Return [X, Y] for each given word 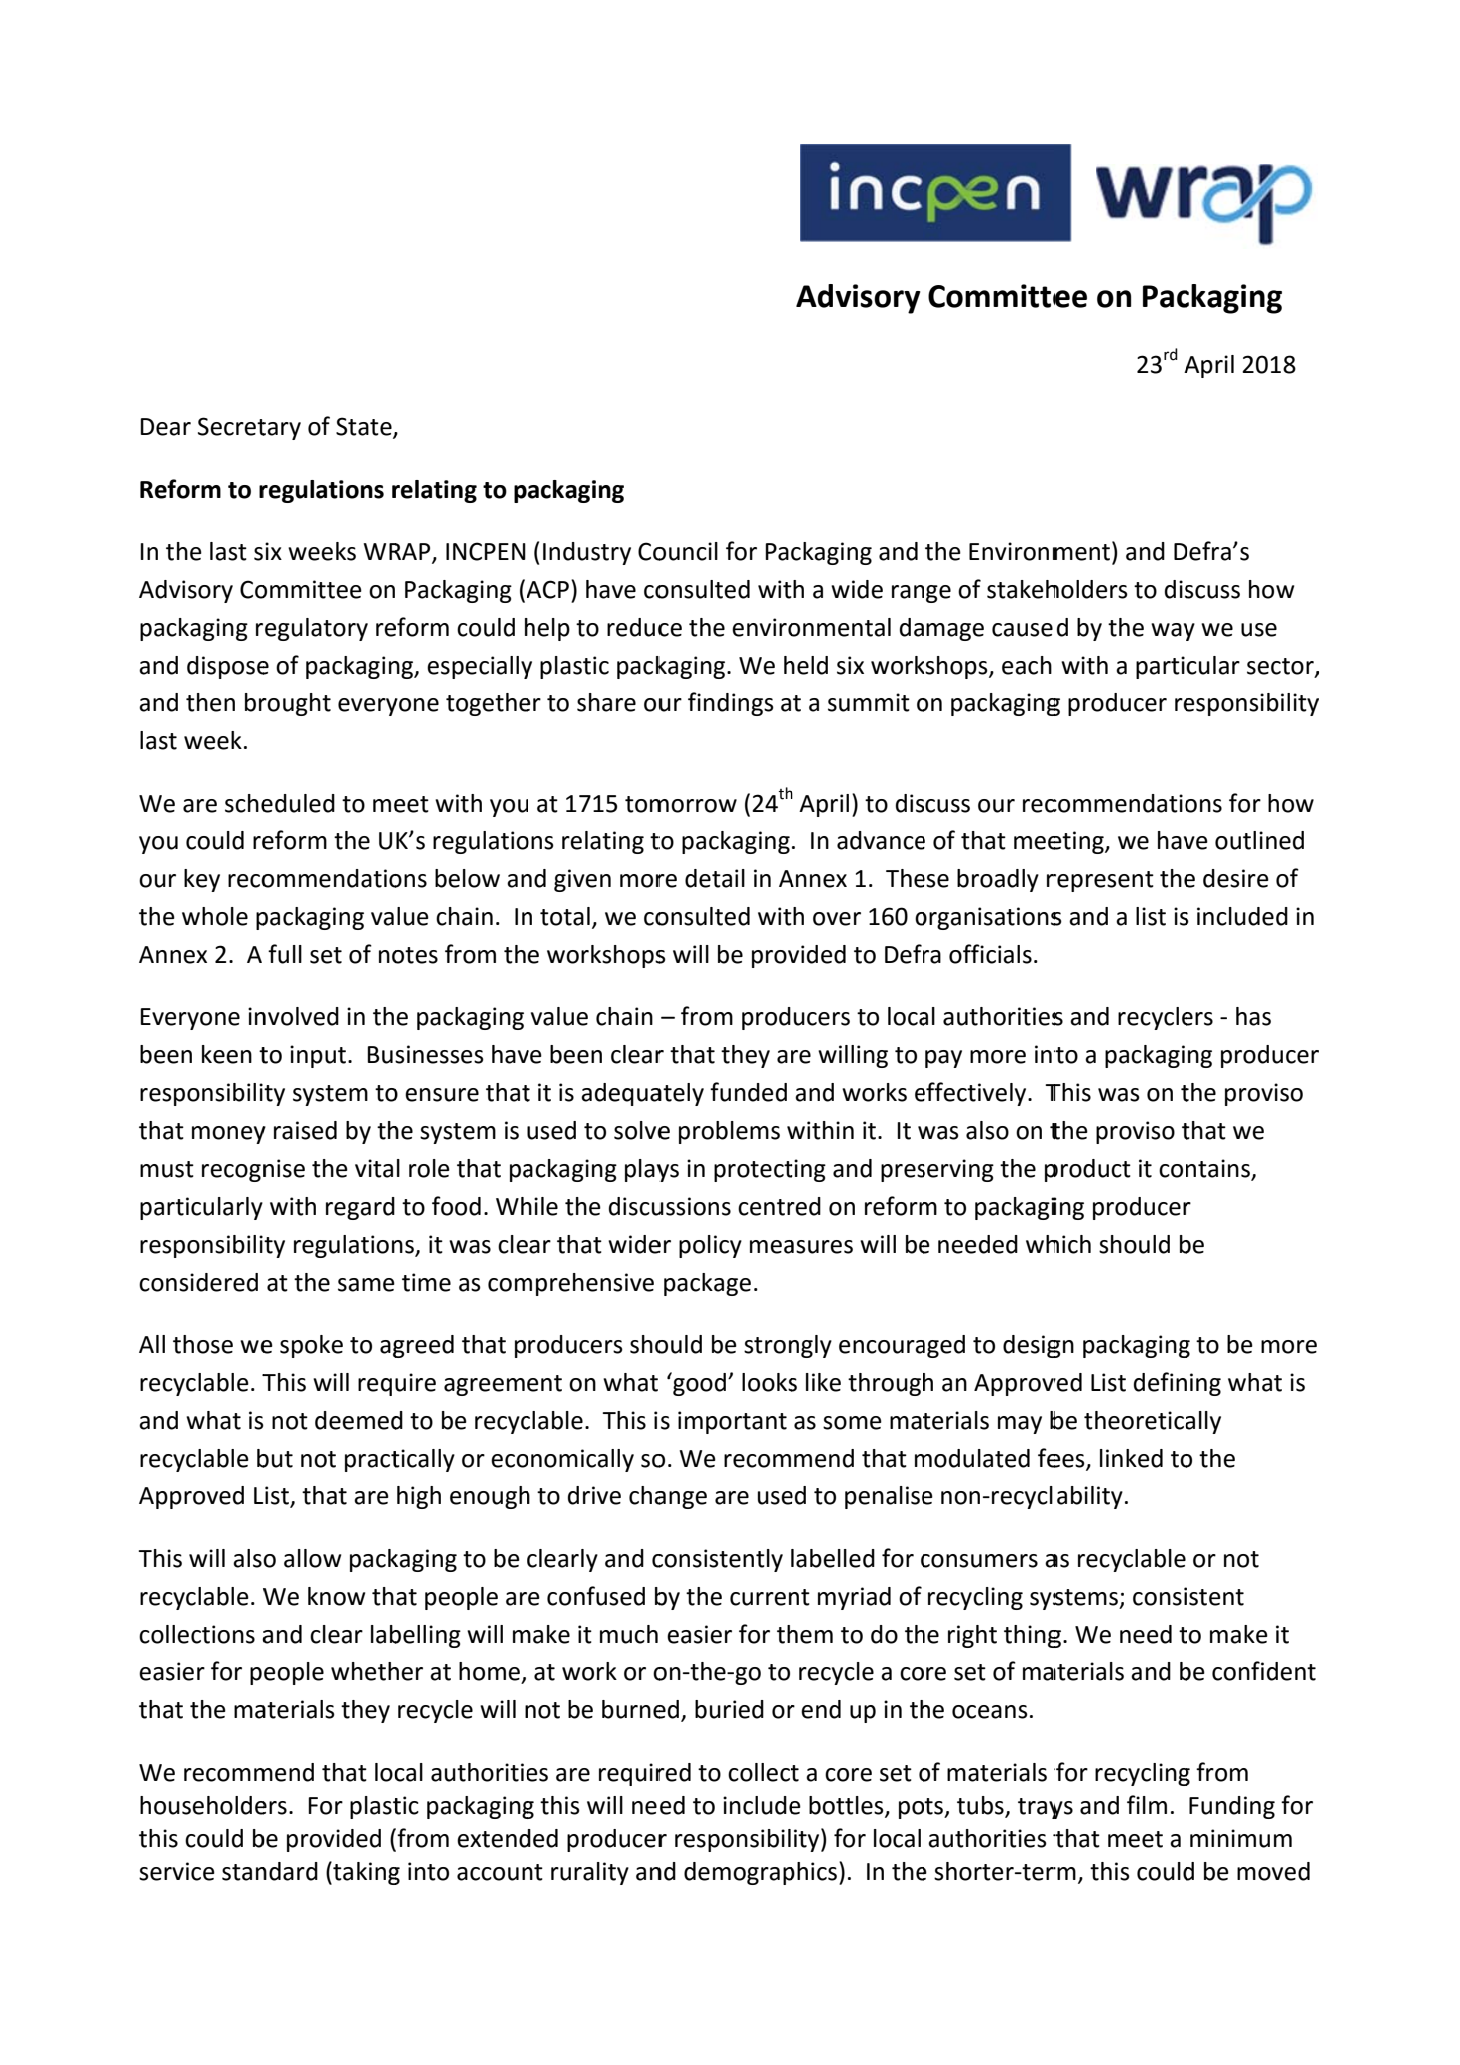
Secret [233, 426]
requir [632, 1774]
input [319, 1056]
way [1173, 632]
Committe [999, 296]
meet [1135, 1839]
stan [244, 1872]
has [1253, 1016]
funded [748, 1092]
